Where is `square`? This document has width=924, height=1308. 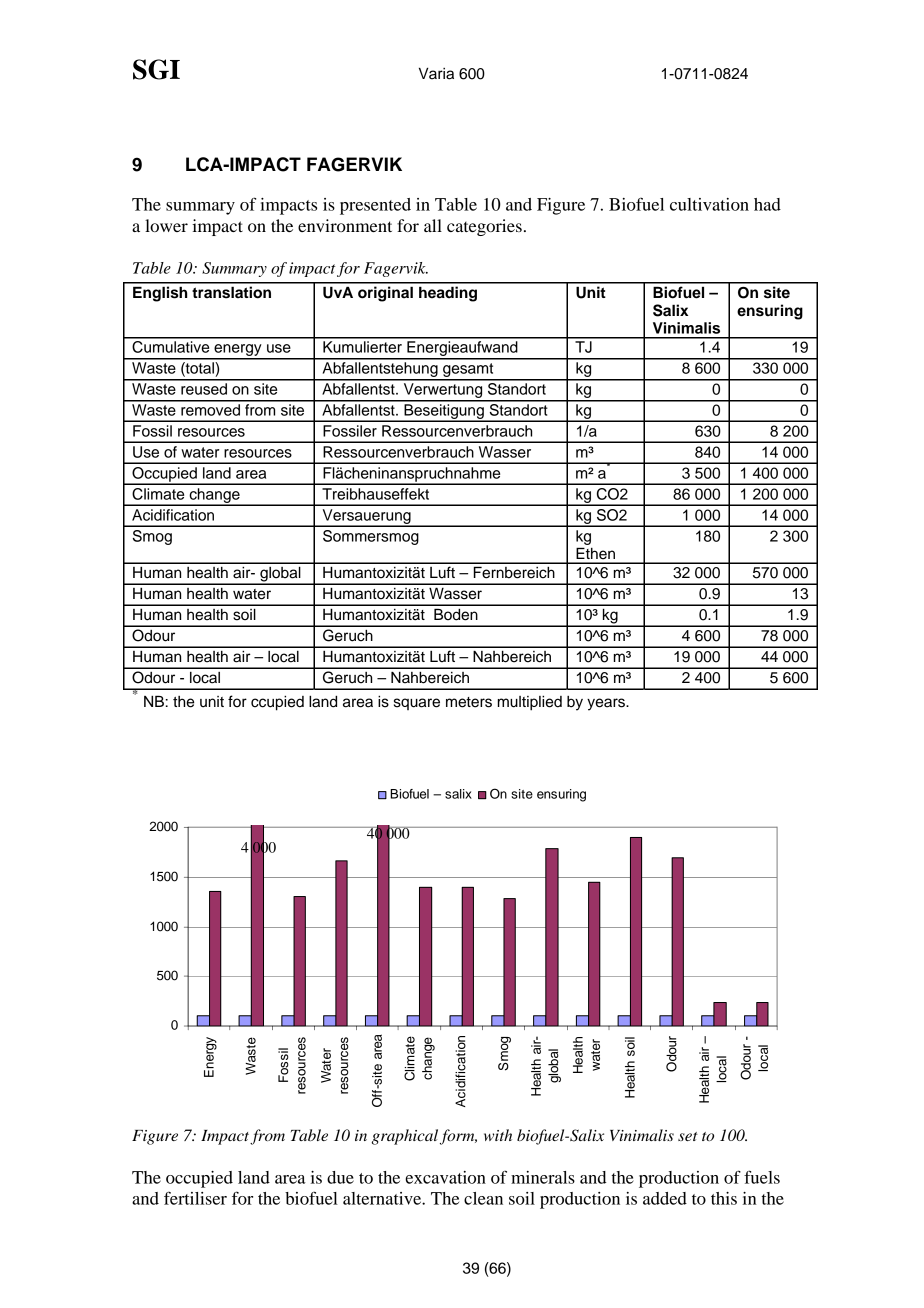
square is located at coordinates (417, 704).
